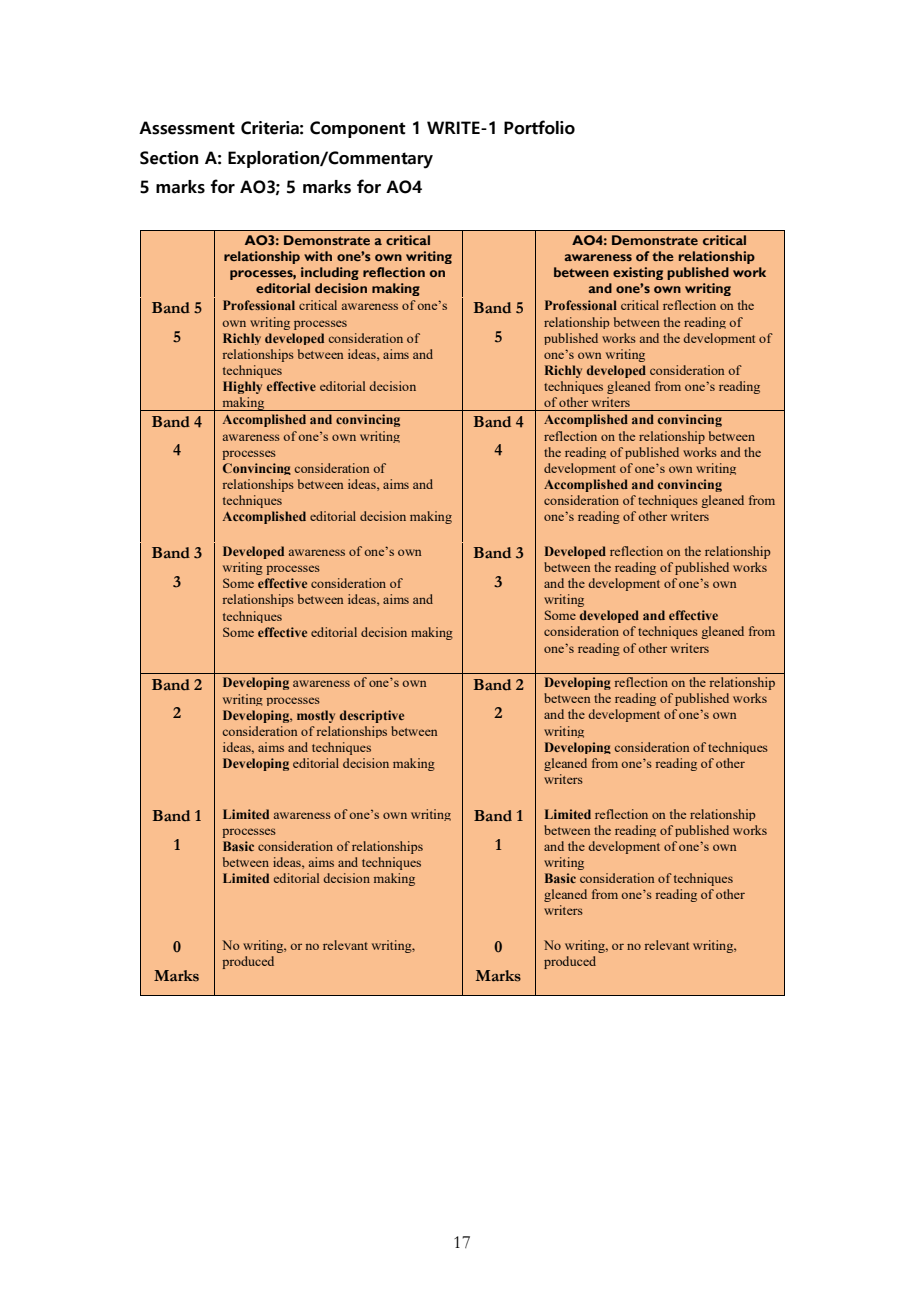 This page has width=924, height=1308. I want to click on including, so click(330, 273).
